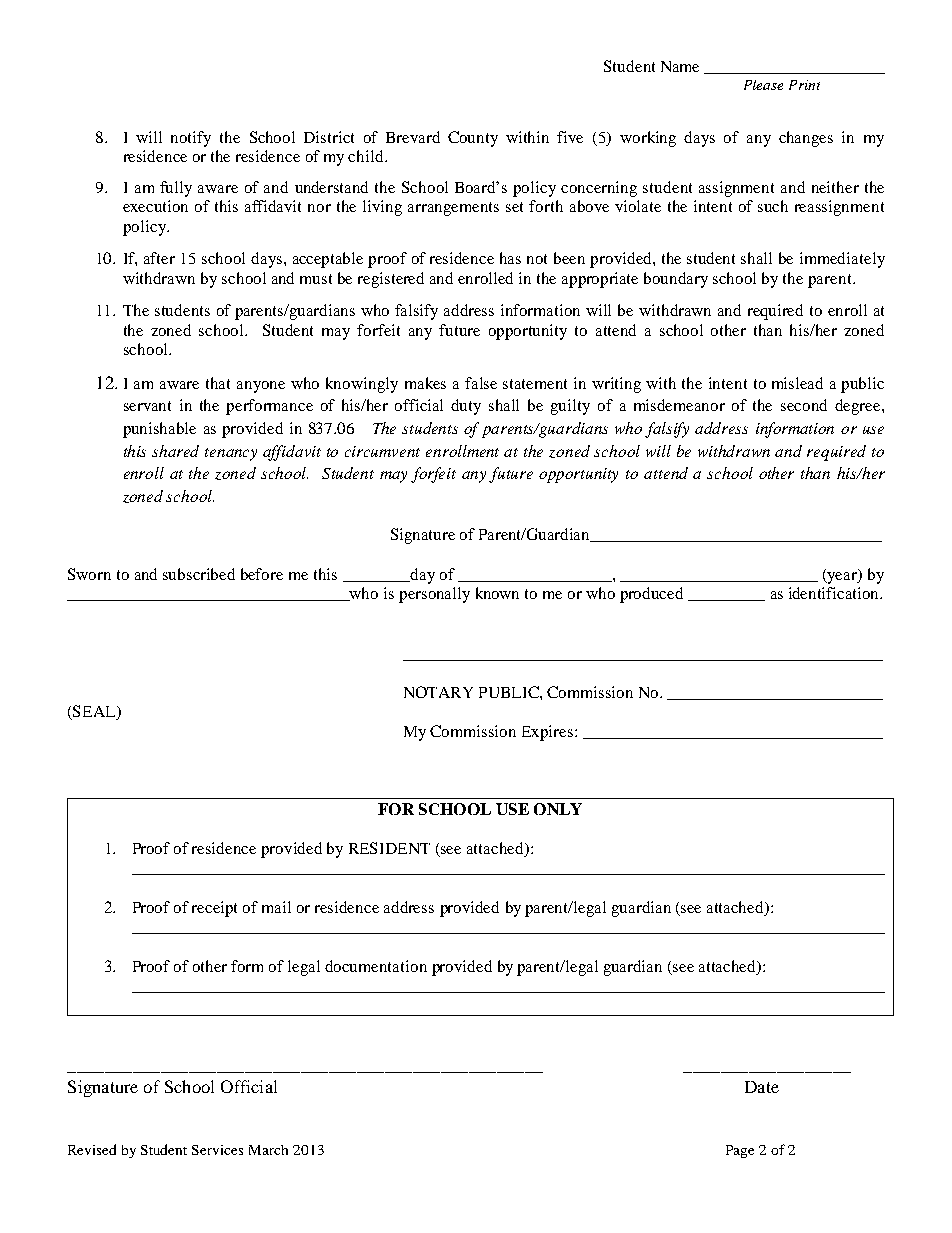  What do you see at coordinates (763, 85) in the image?
I see `Please` at bounding box center [763, 85].
